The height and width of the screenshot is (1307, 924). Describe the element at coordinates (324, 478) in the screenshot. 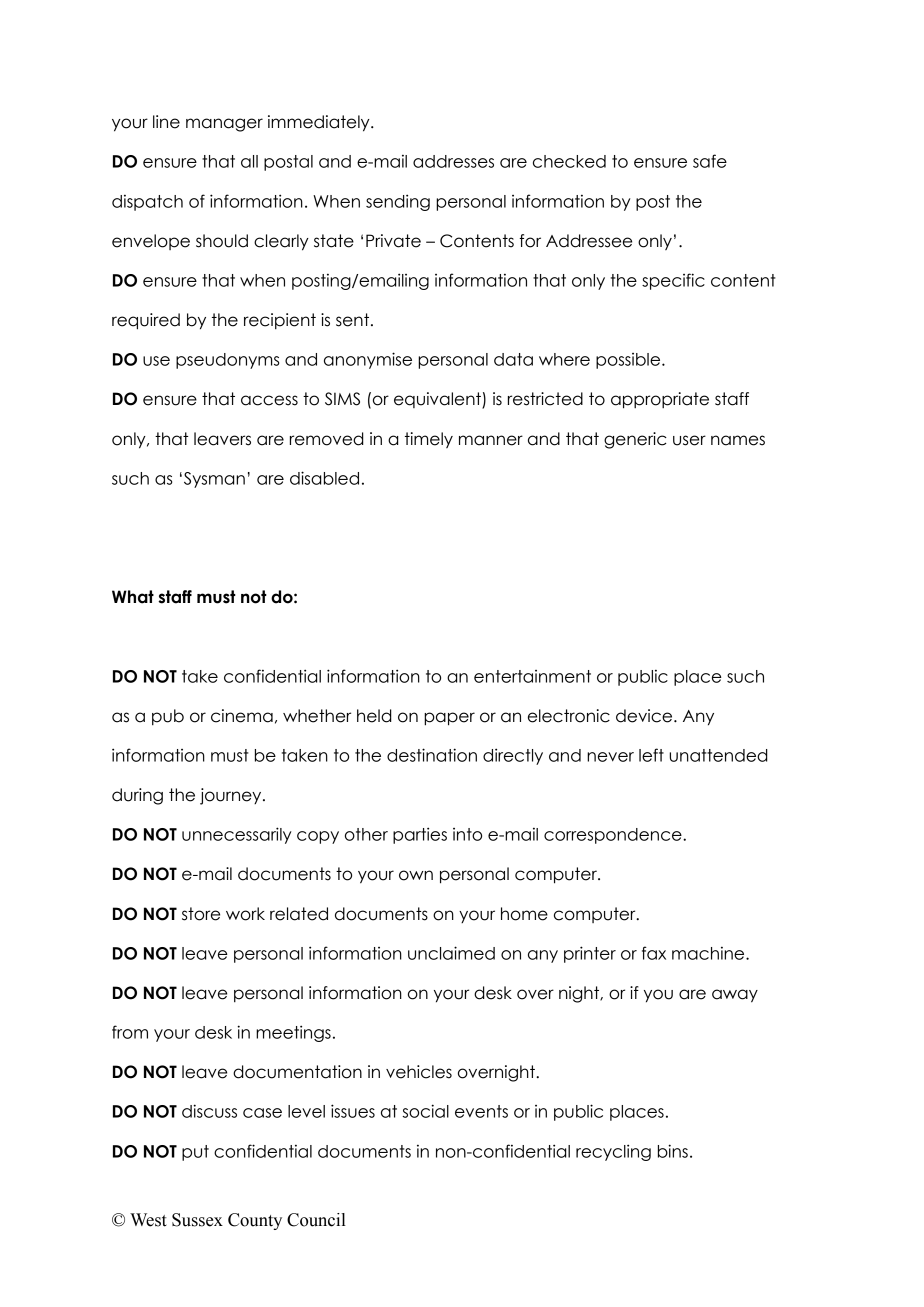

I see `disabled` at that location.
